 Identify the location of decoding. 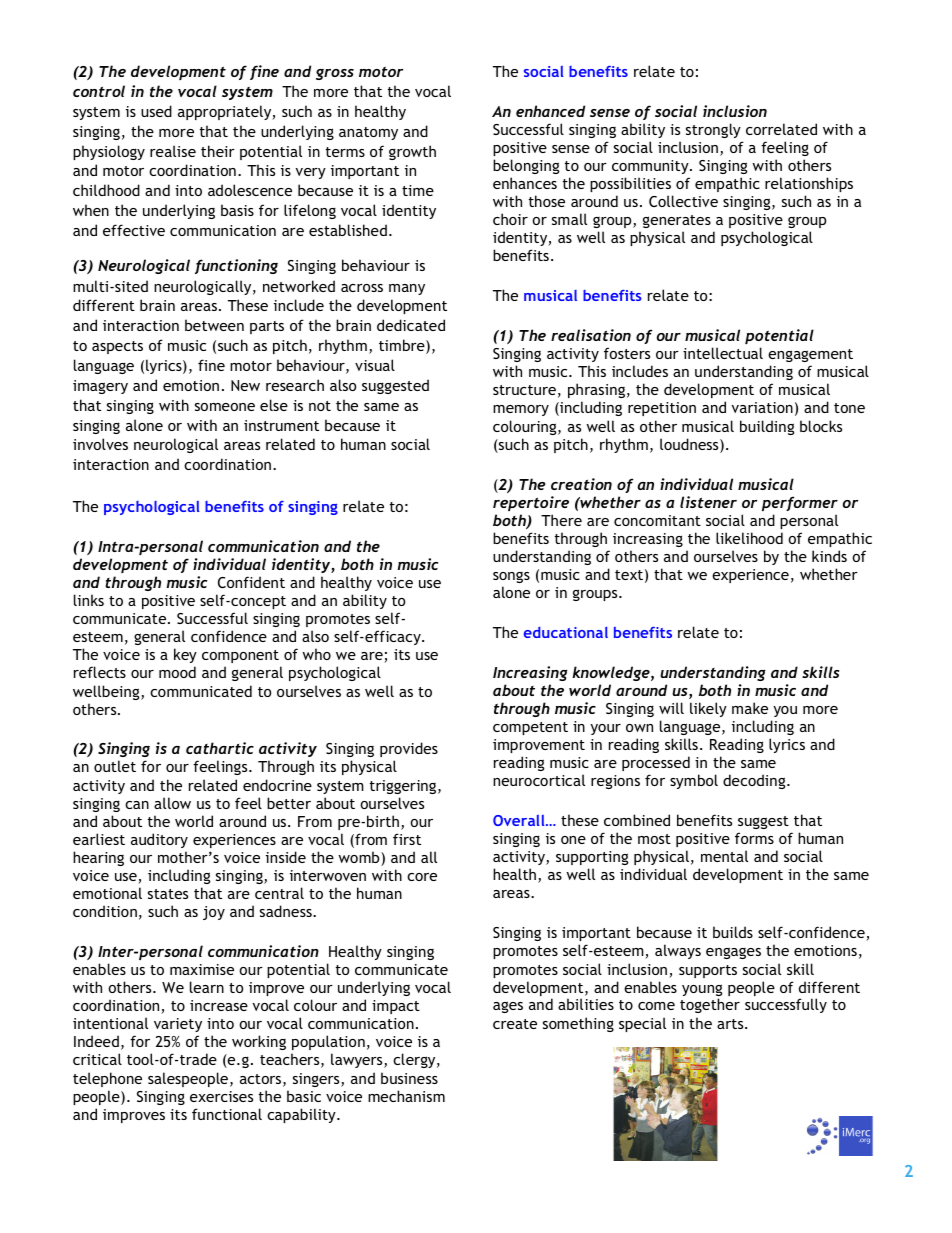
(755, 781).
